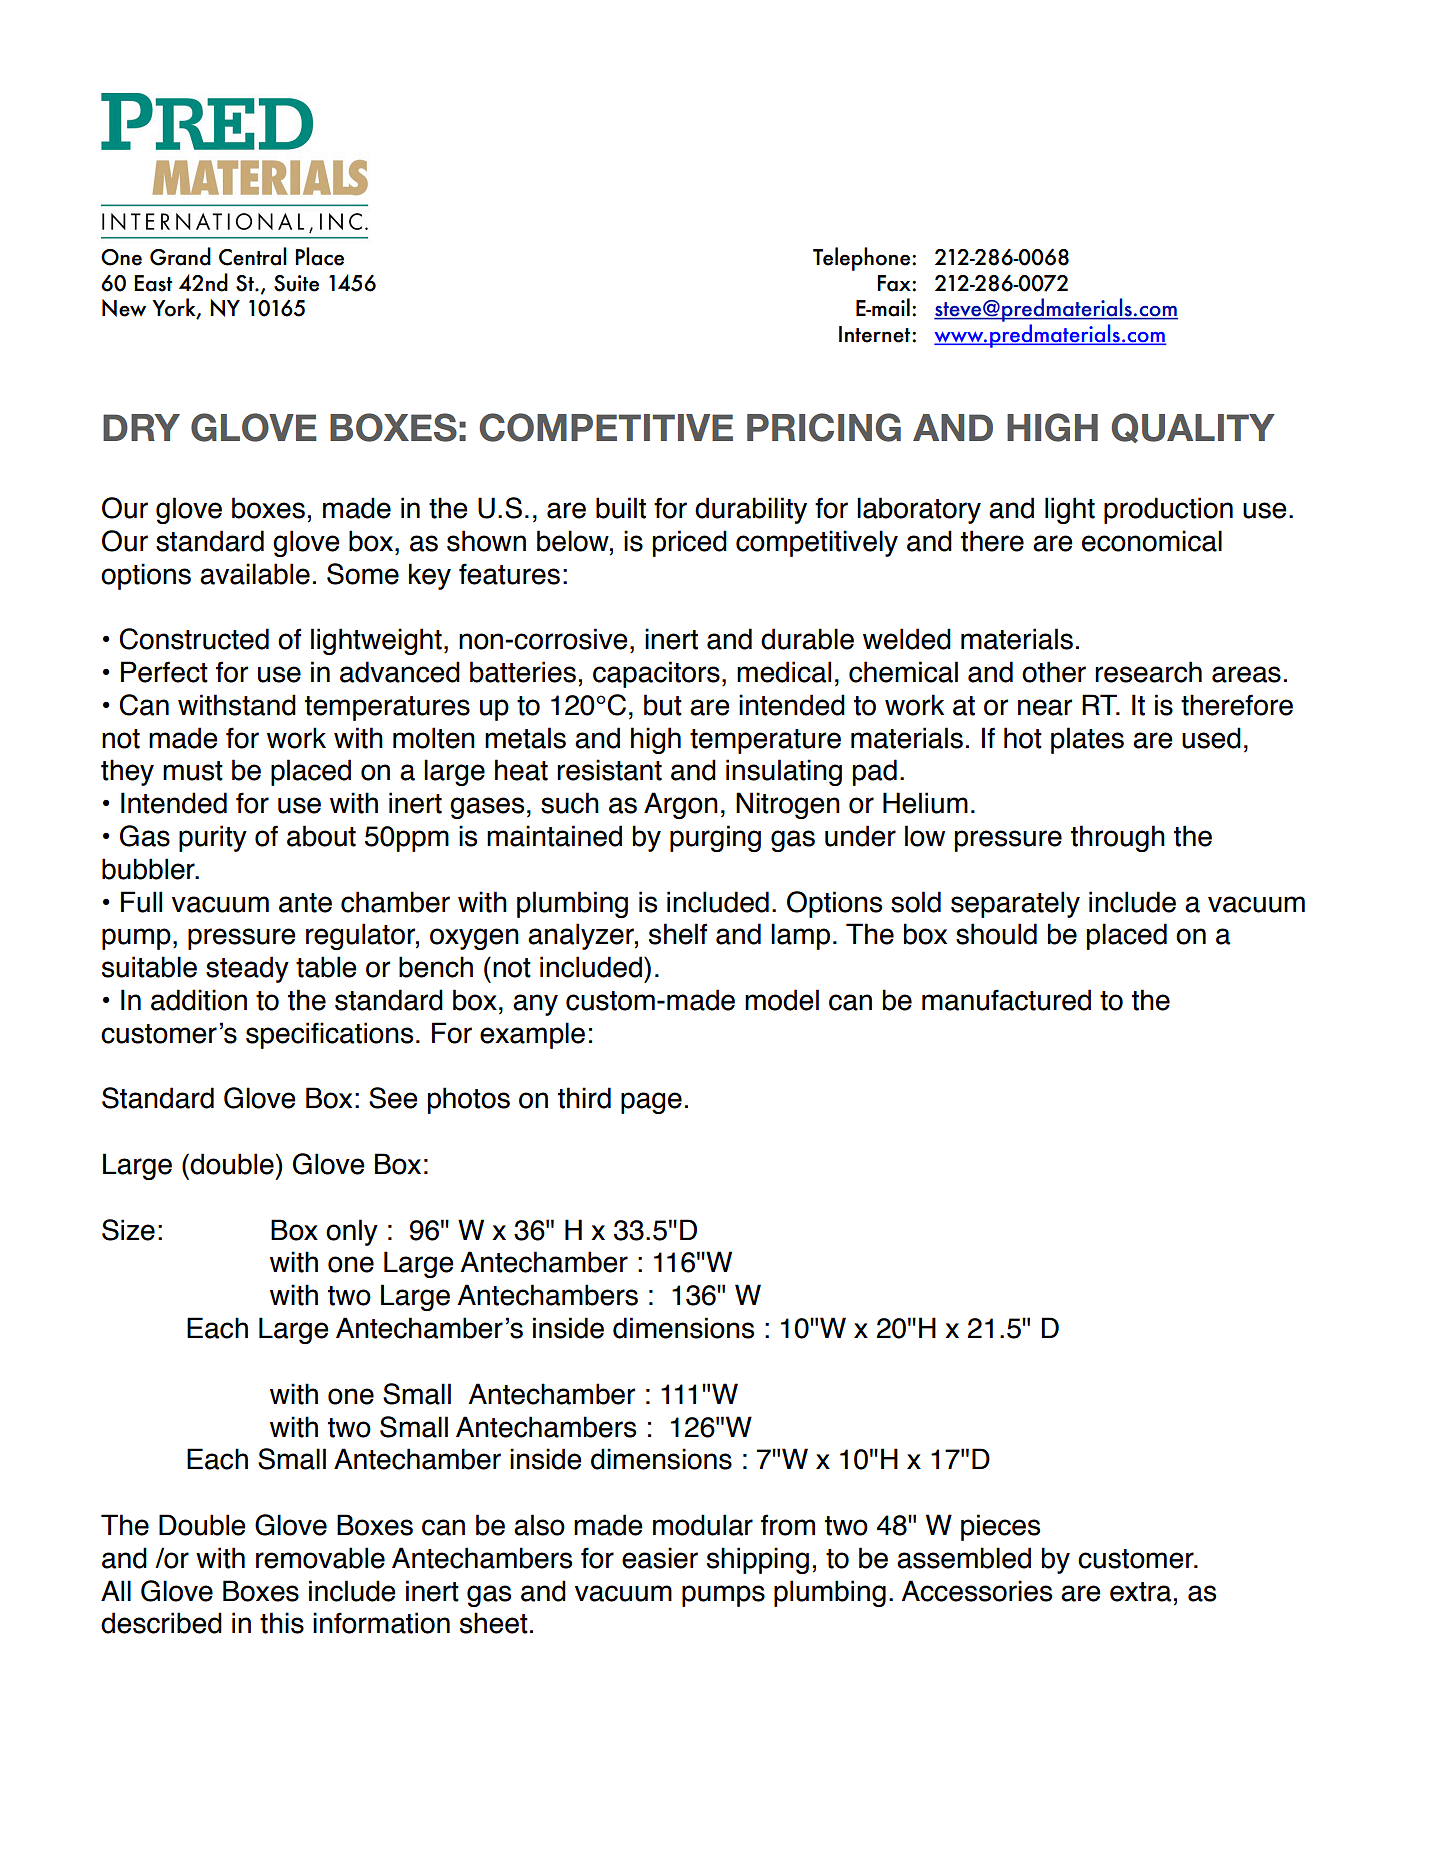 This screenshot has width=1434, height=1856. Describe the element at coordinates (678, 934) in the screenshot. I see `shelf` at that location.
